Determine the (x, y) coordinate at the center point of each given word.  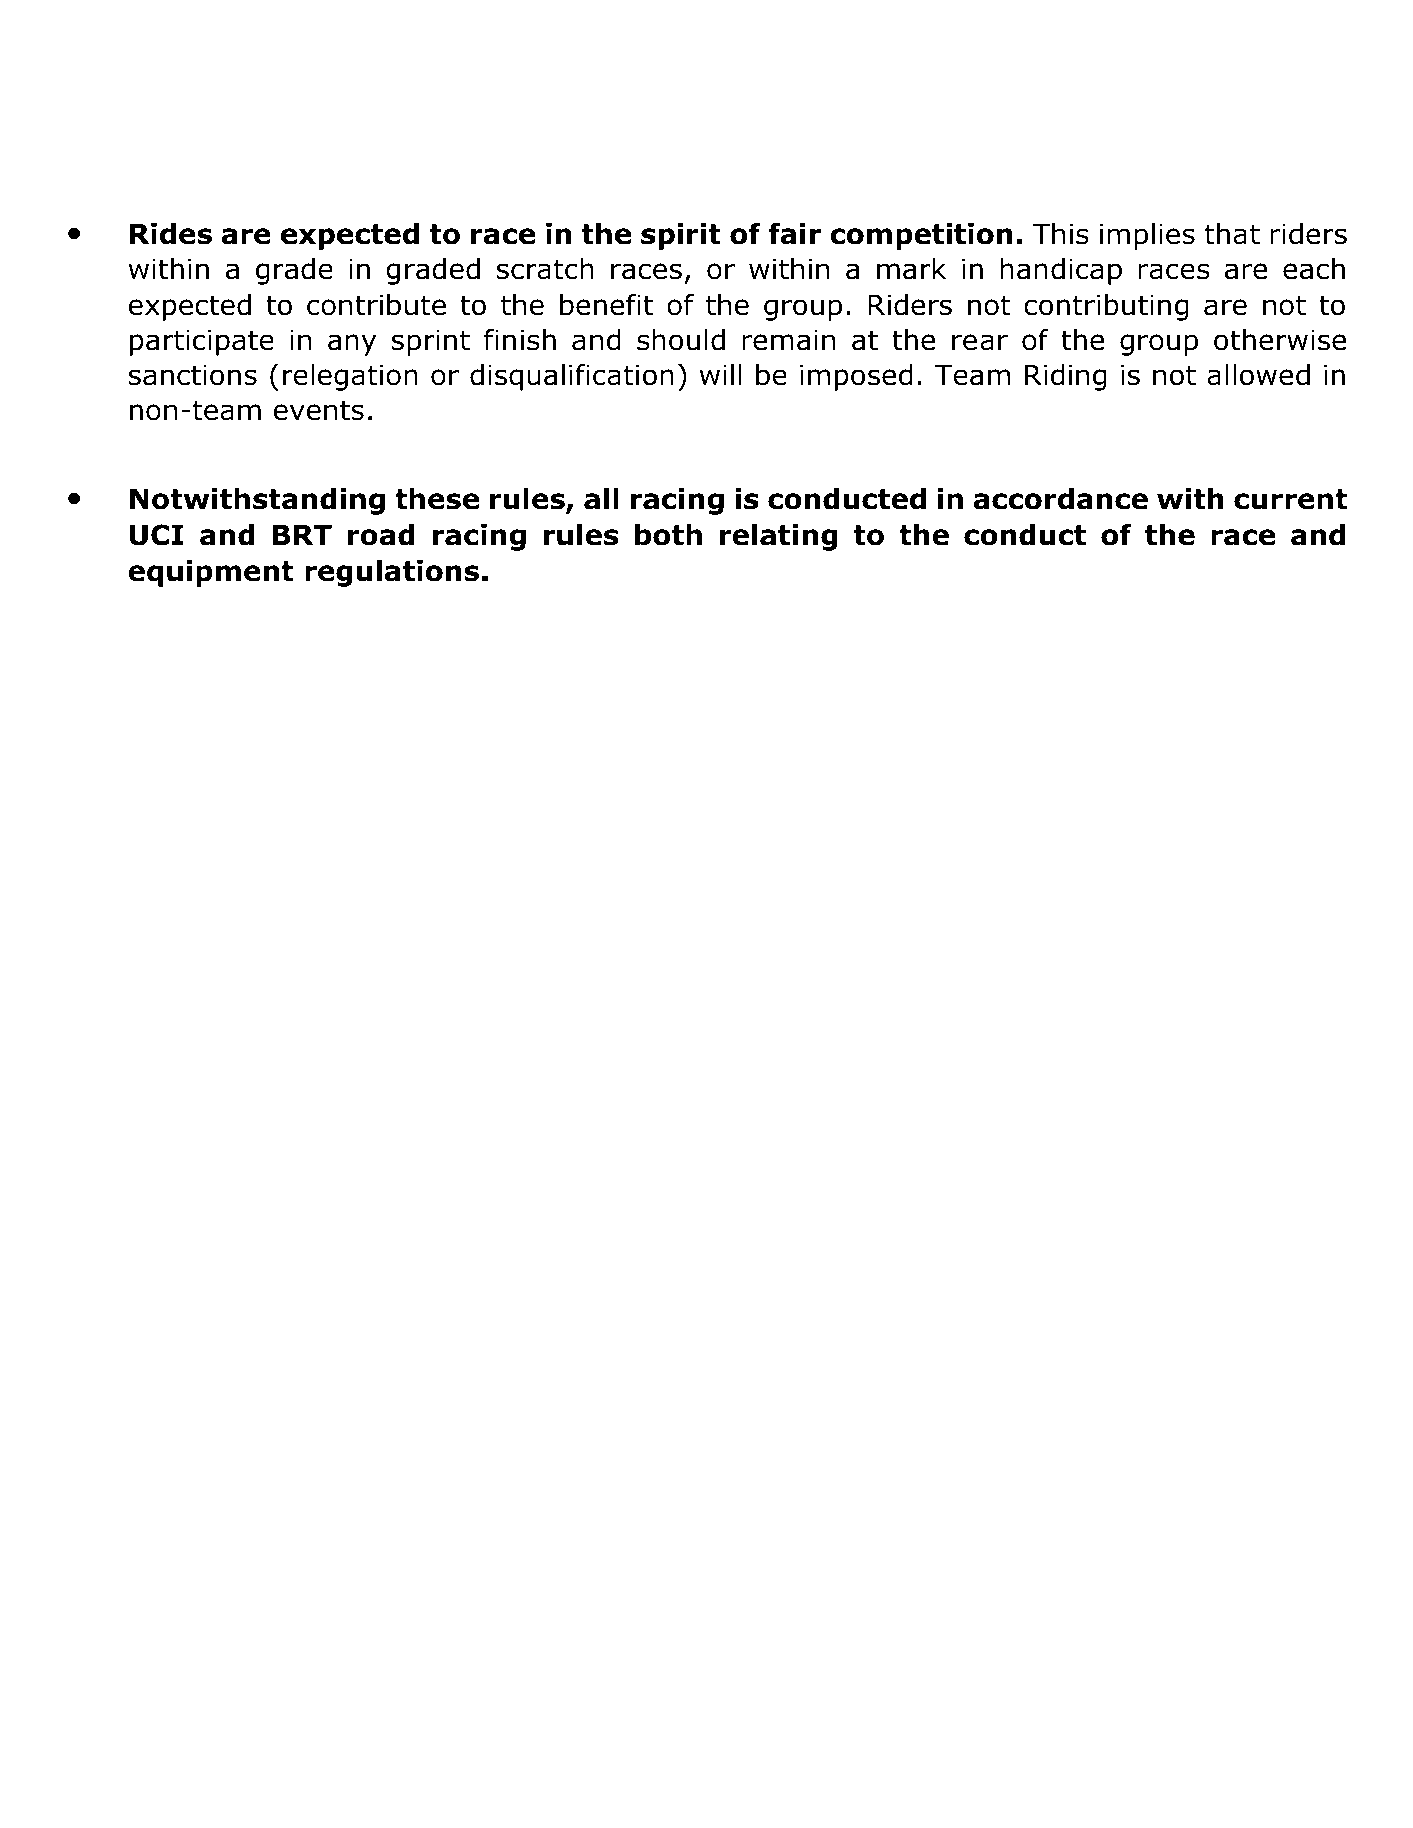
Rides (171, 234)
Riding (1066, 377)
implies (1147, 236)
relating (779, 537)
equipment (210, 573)
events (319, 410)
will (721, 374)
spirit (681, 236)
